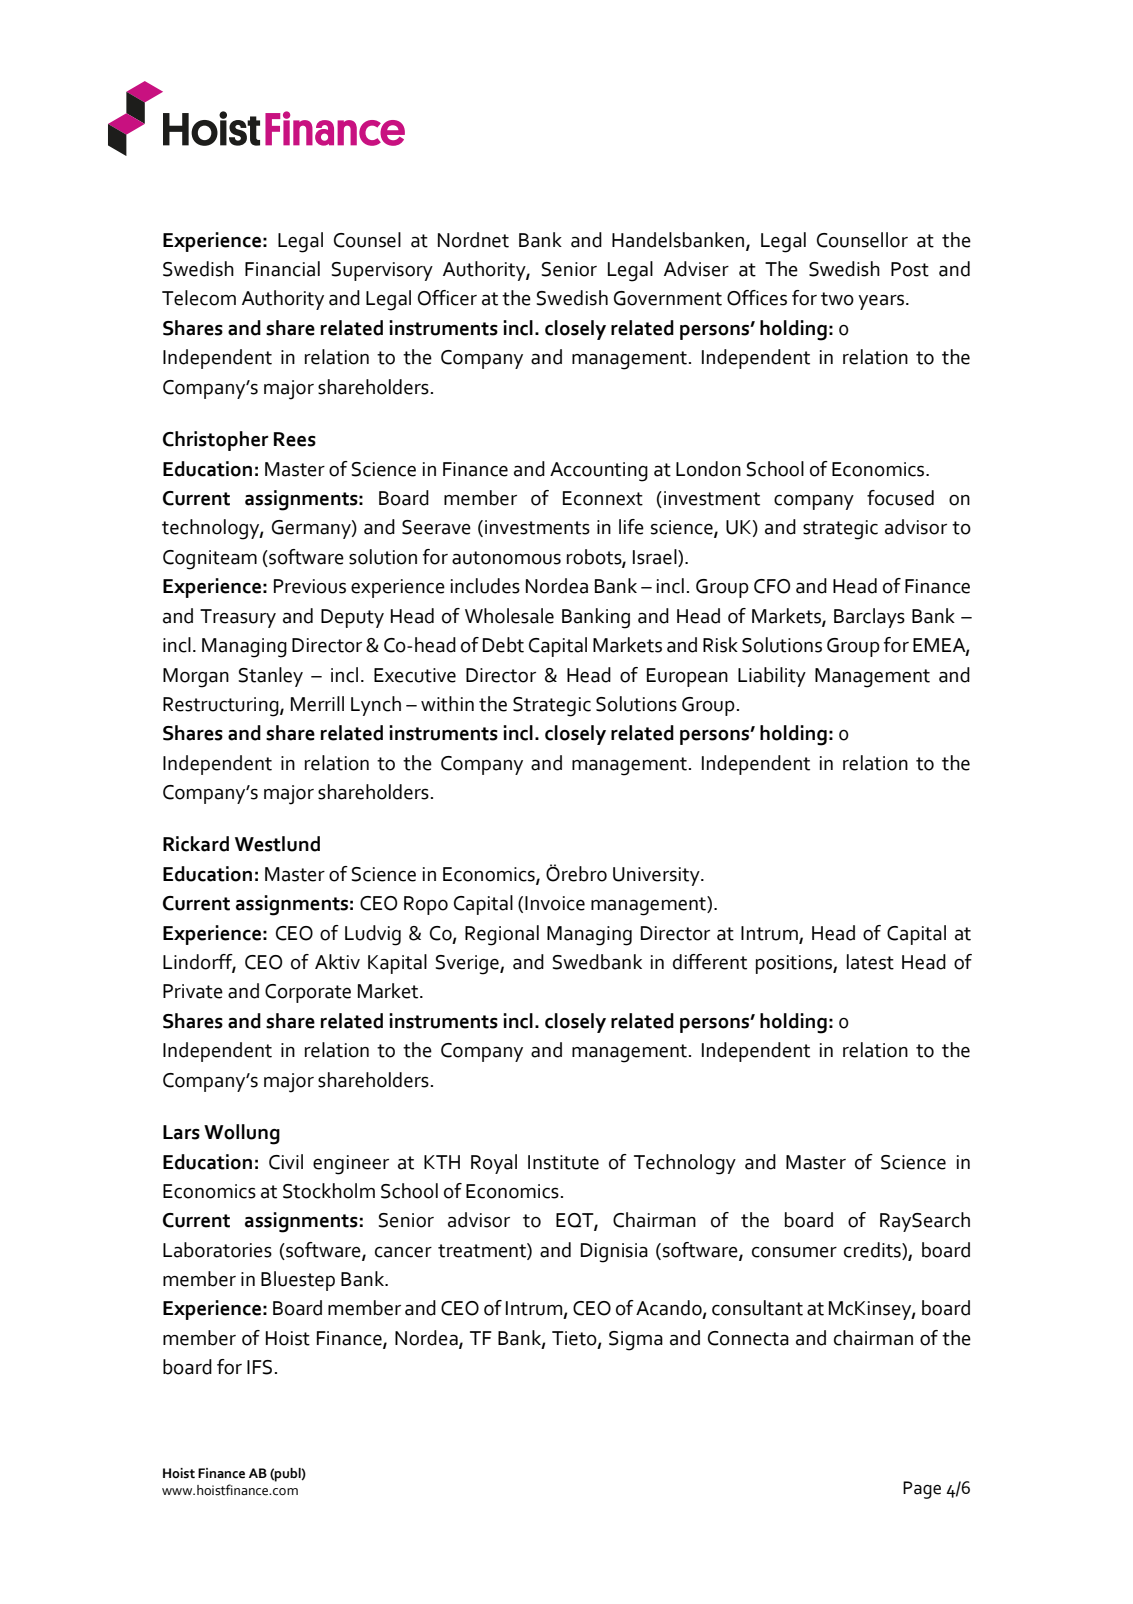  What do you see at coordinates (308, 993) in the screenshot?
I see `Corporate` at bounding box center [308, 993].
